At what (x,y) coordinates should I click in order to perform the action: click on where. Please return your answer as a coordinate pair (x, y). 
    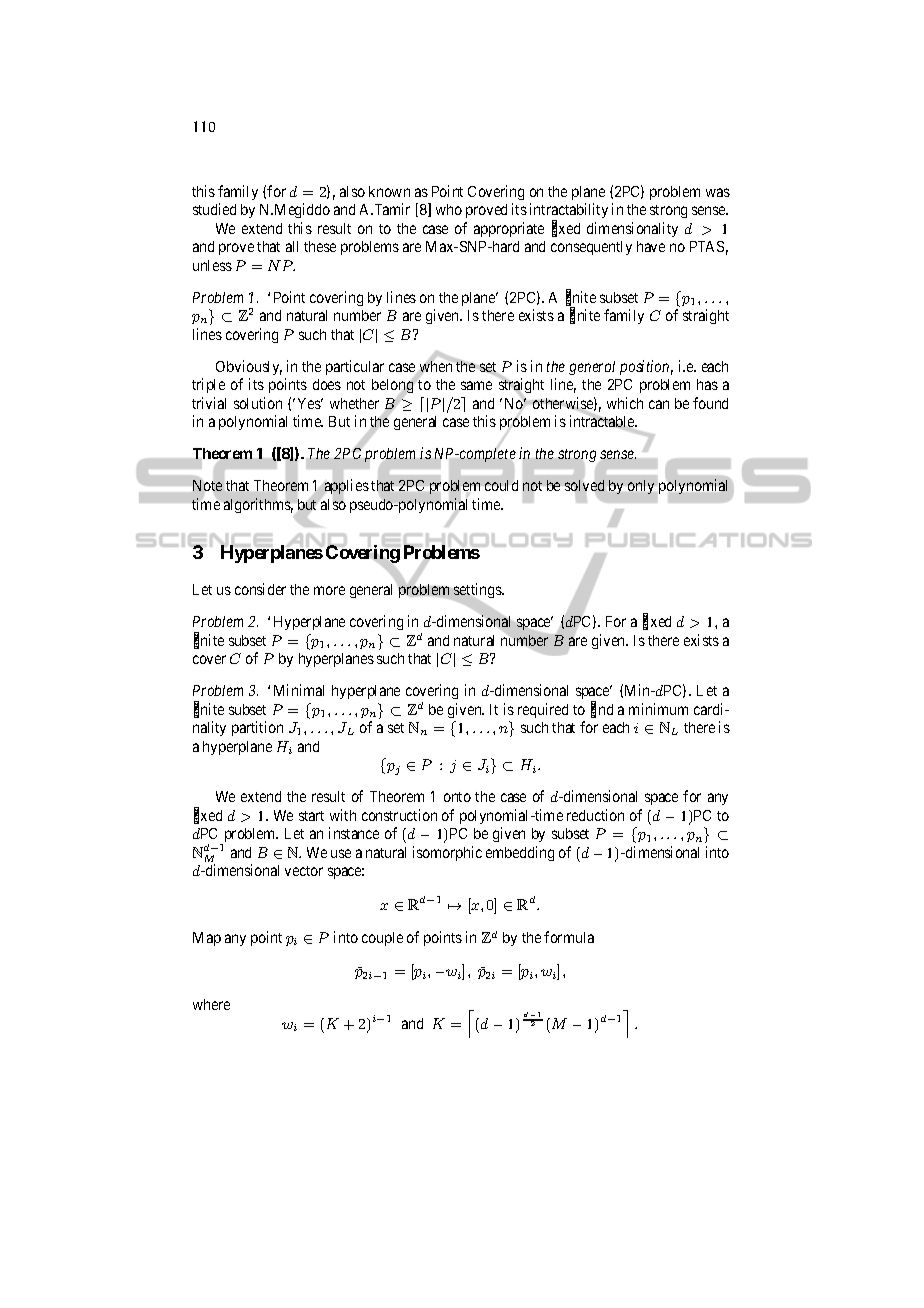
    Looking at the image, I should click on (211, 1004).
